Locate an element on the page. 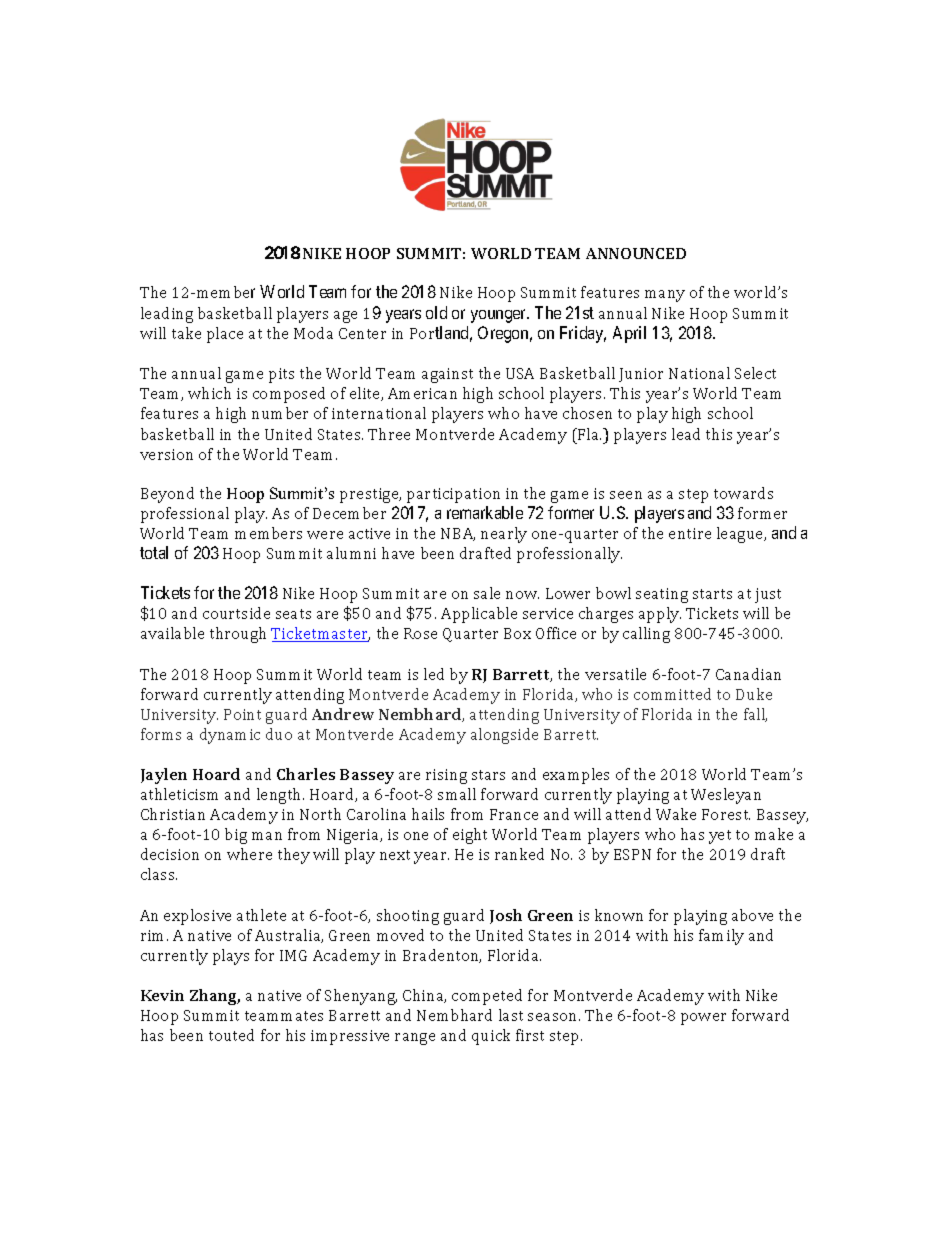  many is located at coordinates (665, 296).
